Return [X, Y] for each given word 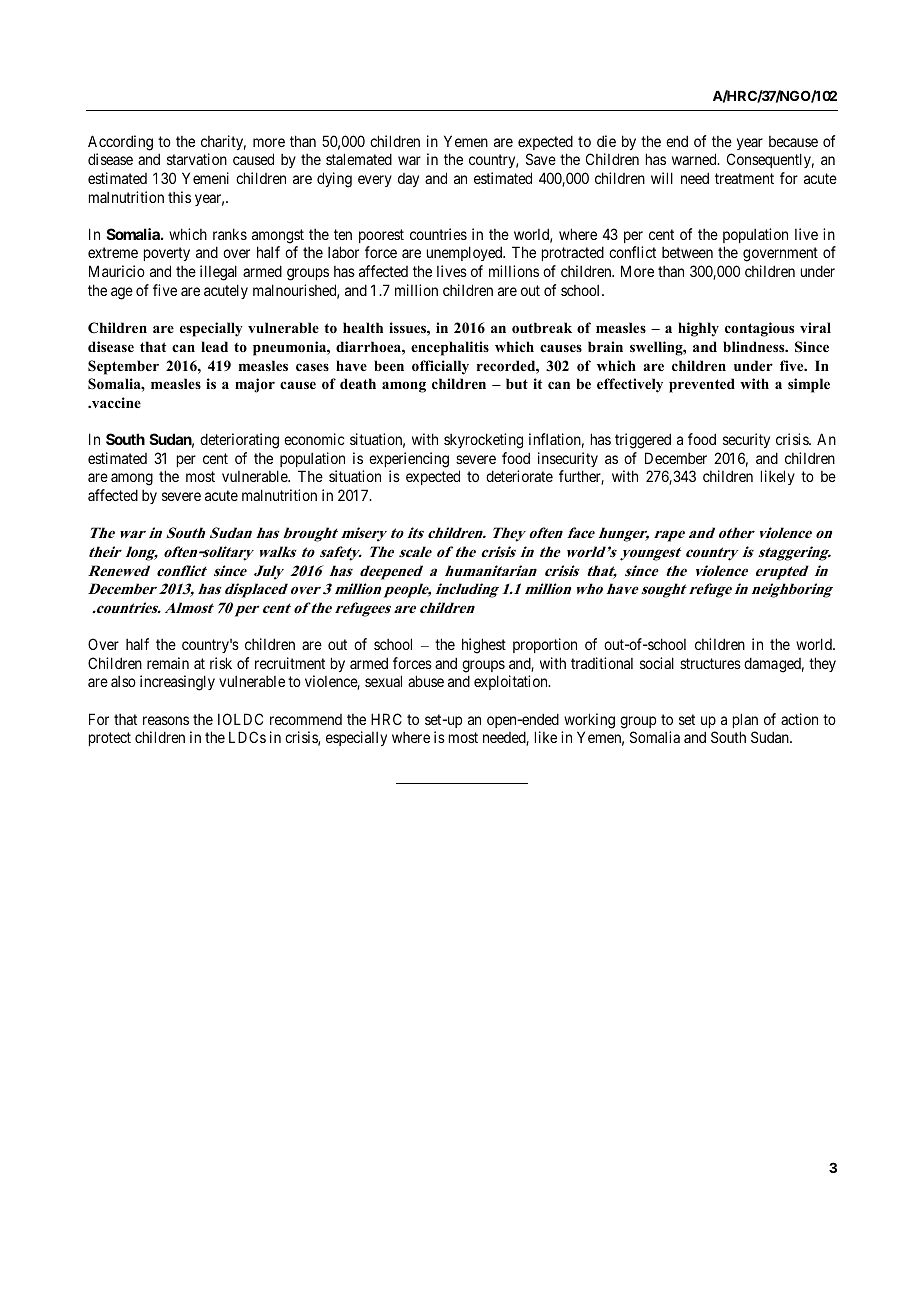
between [687, 252]
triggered [643, 441]
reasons [166, 720]
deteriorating [239, 441]
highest [484, 646]
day [408, 180]
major [255, 385]
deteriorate [519, 476]
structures [710, 663]
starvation [197, 159]
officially [440, 367]
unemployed [466, 253]
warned [695, 159]
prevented [702, 385]
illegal [218, 273]
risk [221, 663]
